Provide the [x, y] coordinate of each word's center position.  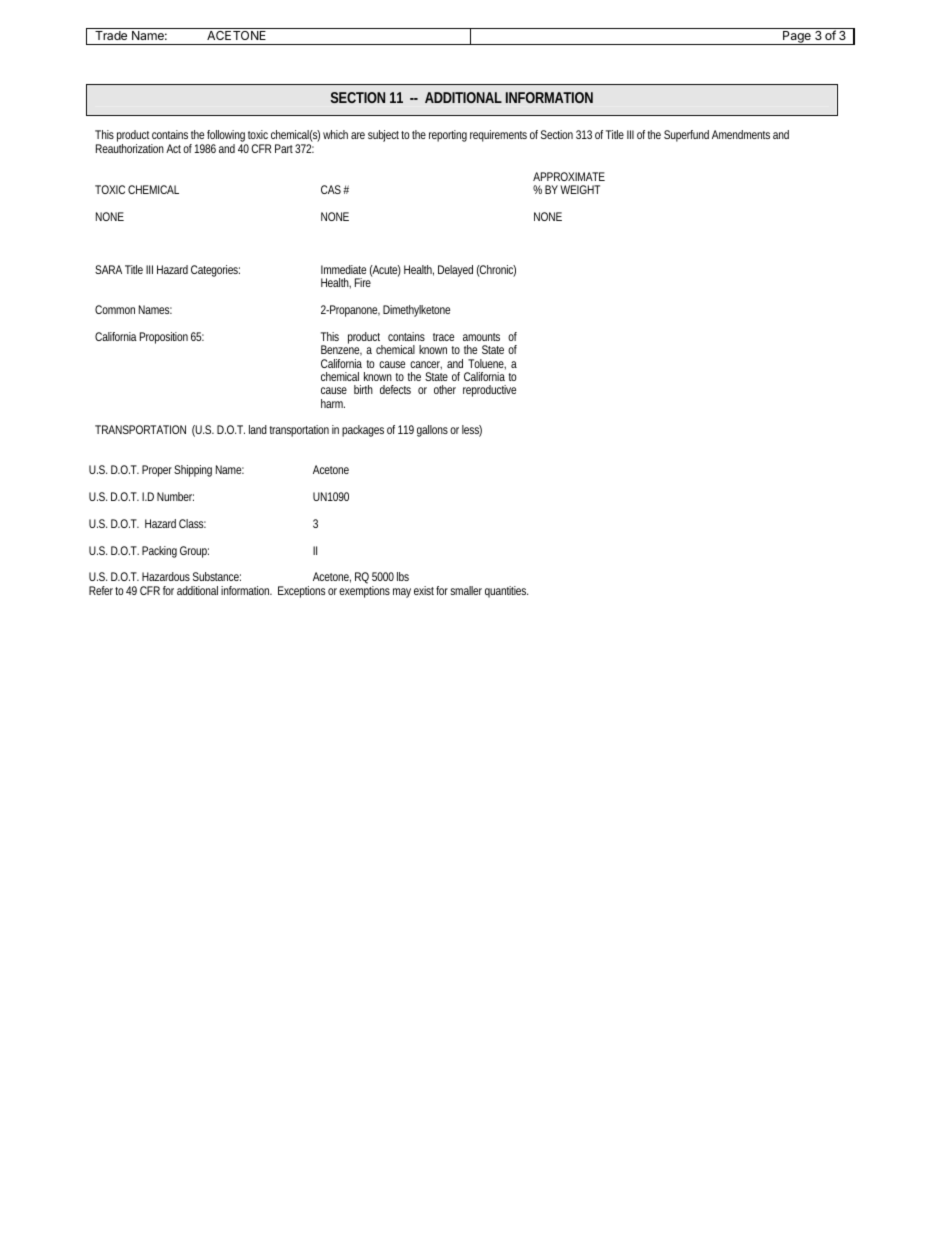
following [226, 137]
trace [443, 337]
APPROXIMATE [569, 176]
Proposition [164, 338]
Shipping [193, 471]
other [445, 389]
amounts [481, 337]
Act [173, 148]
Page [797, 38]
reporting [448, 136]
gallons [432, 431]
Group [194, 552]
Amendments [741, 134]
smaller [466, 590]
